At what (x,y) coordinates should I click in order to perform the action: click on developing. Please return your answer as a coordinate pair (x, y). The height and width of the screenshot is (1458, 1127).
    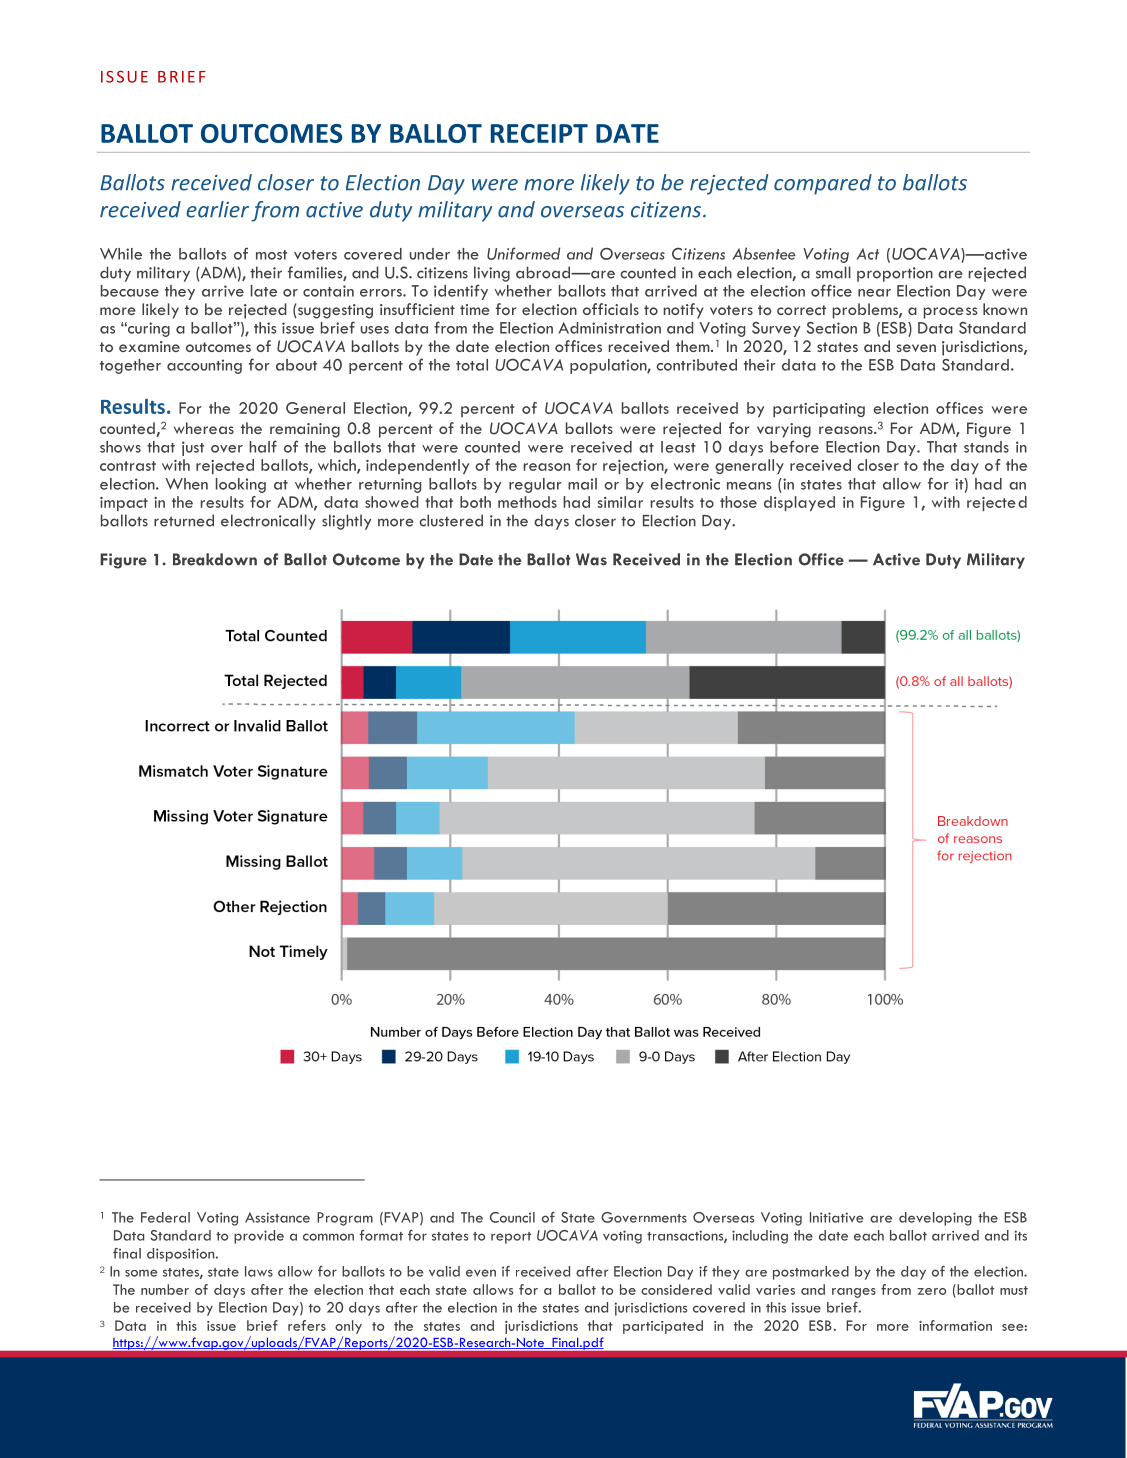
    Looking at the image, I should click on (935, 1219).
